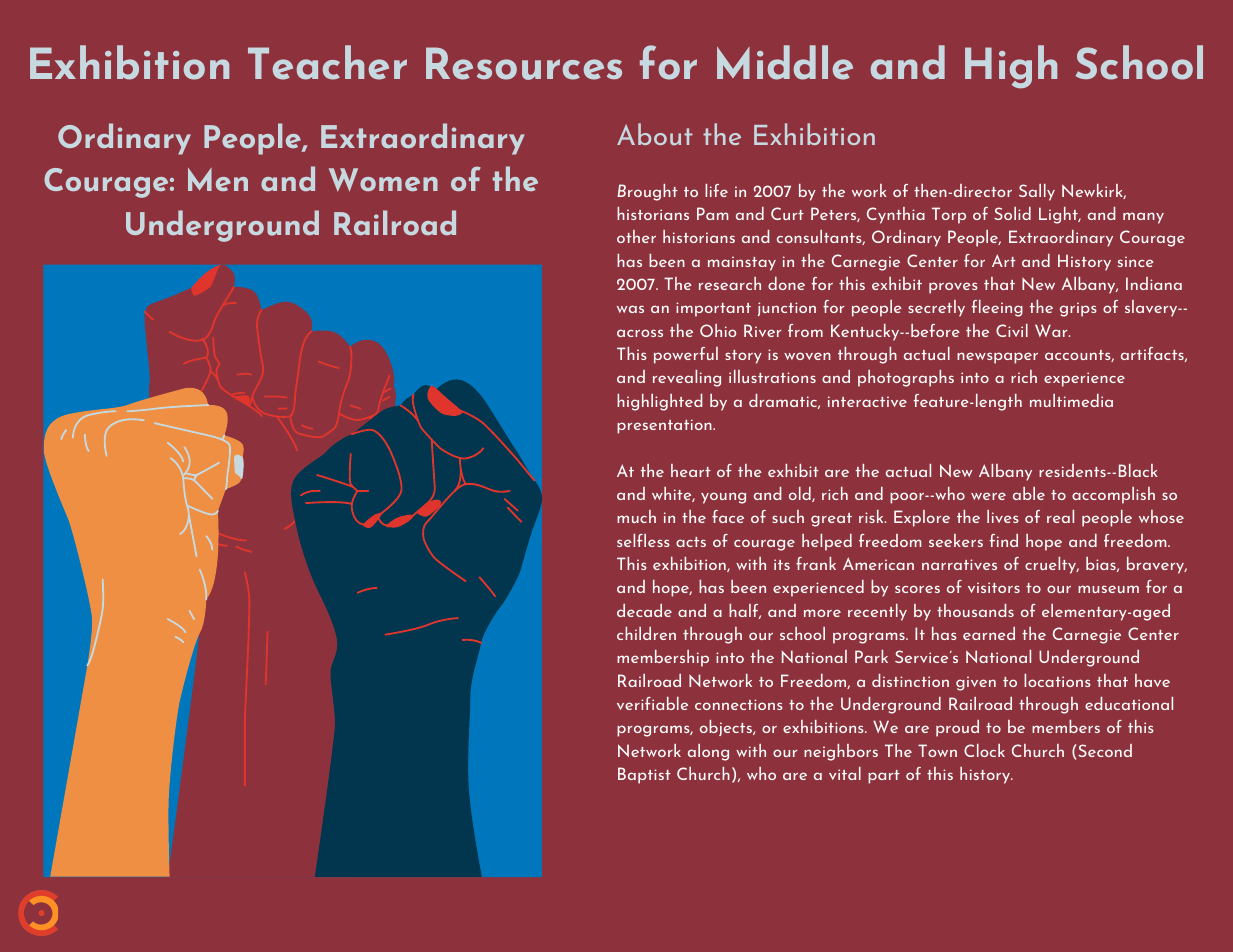 The width and height of the screenshot is (1233, 952). I want to click on much, so click(636, 516).
